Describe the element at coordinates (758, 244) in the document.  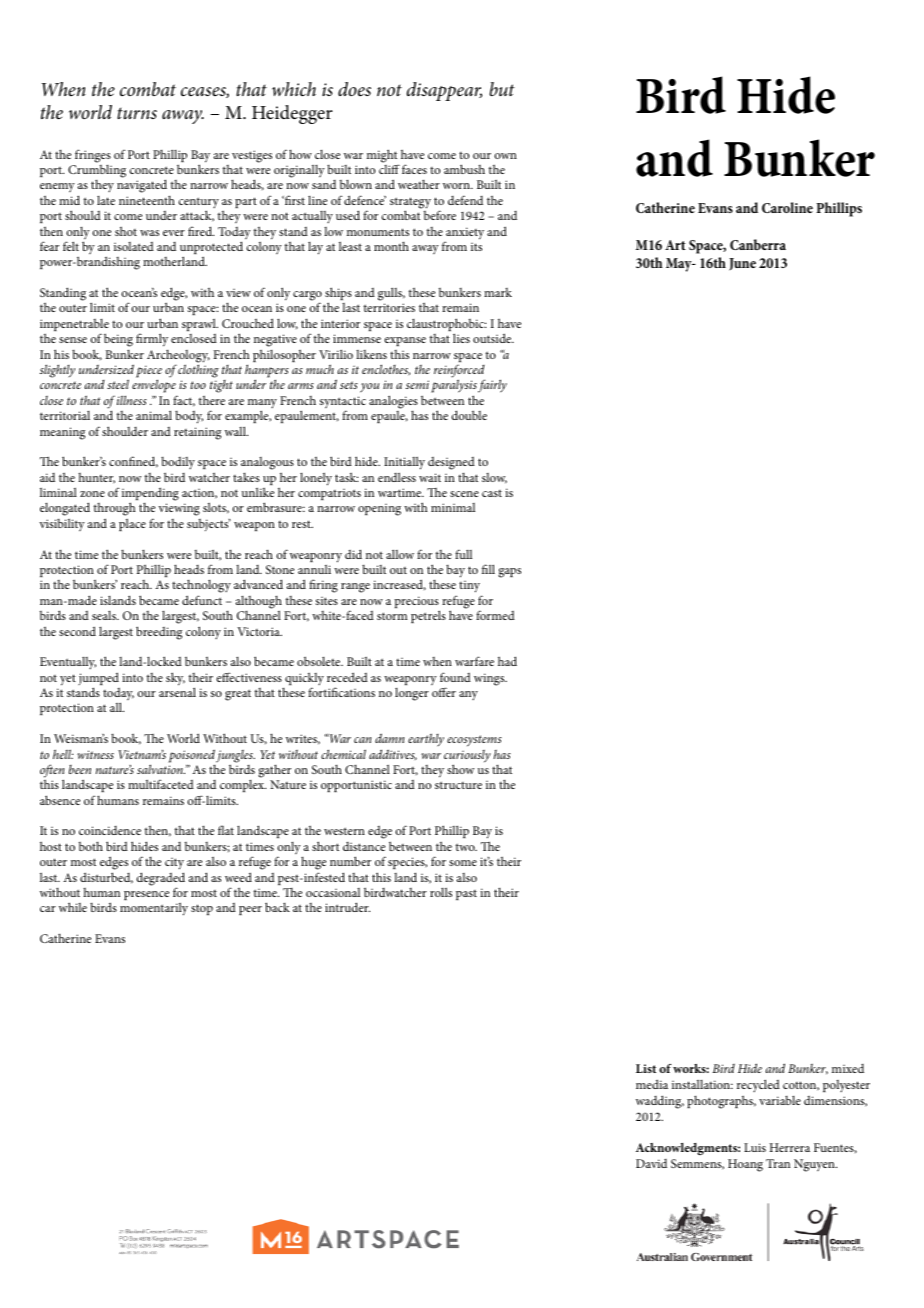
I see `Canberra` at that location.
